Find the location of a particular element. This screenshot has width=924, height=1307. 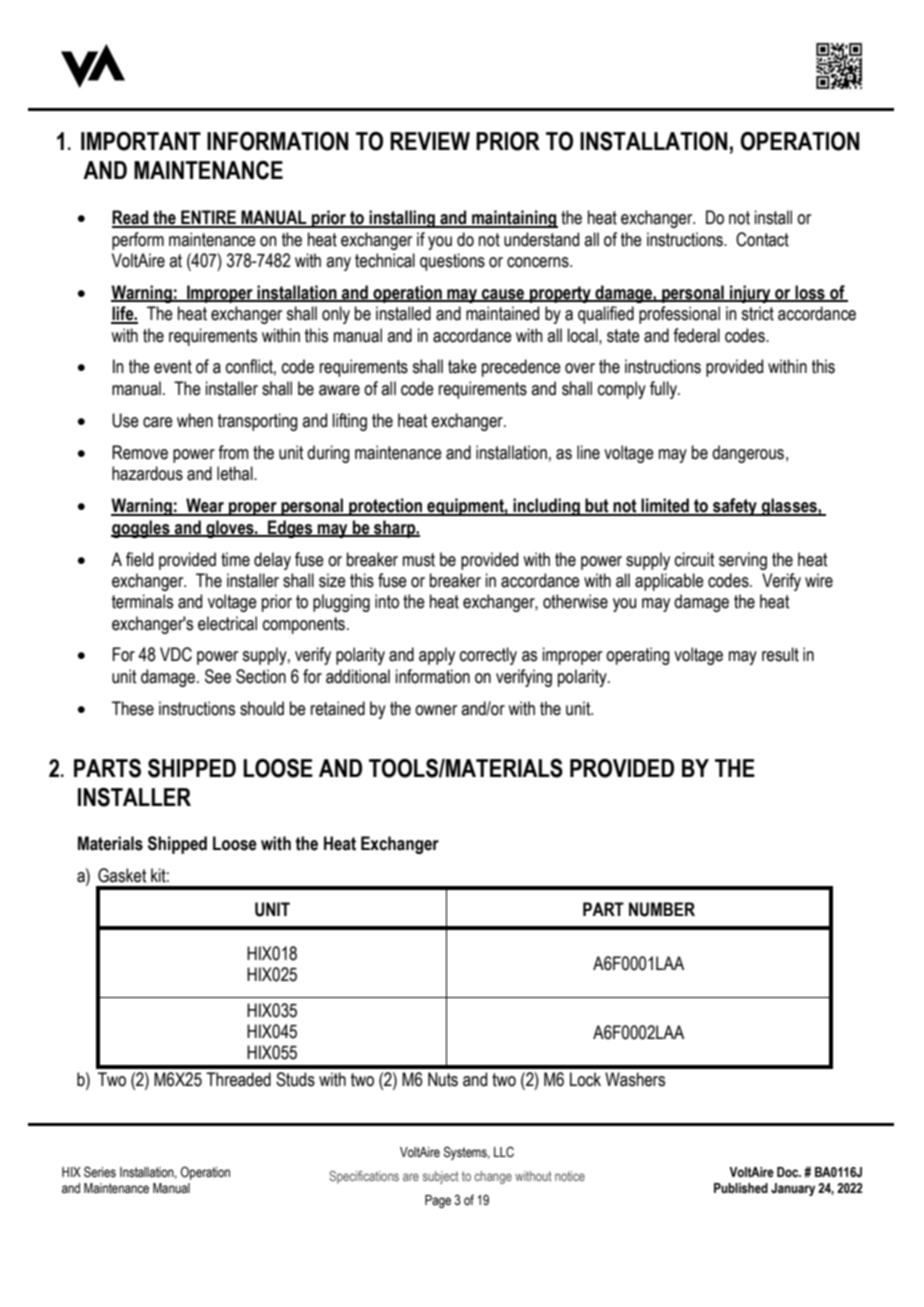

subject is located at coordinates (441, 1177).
